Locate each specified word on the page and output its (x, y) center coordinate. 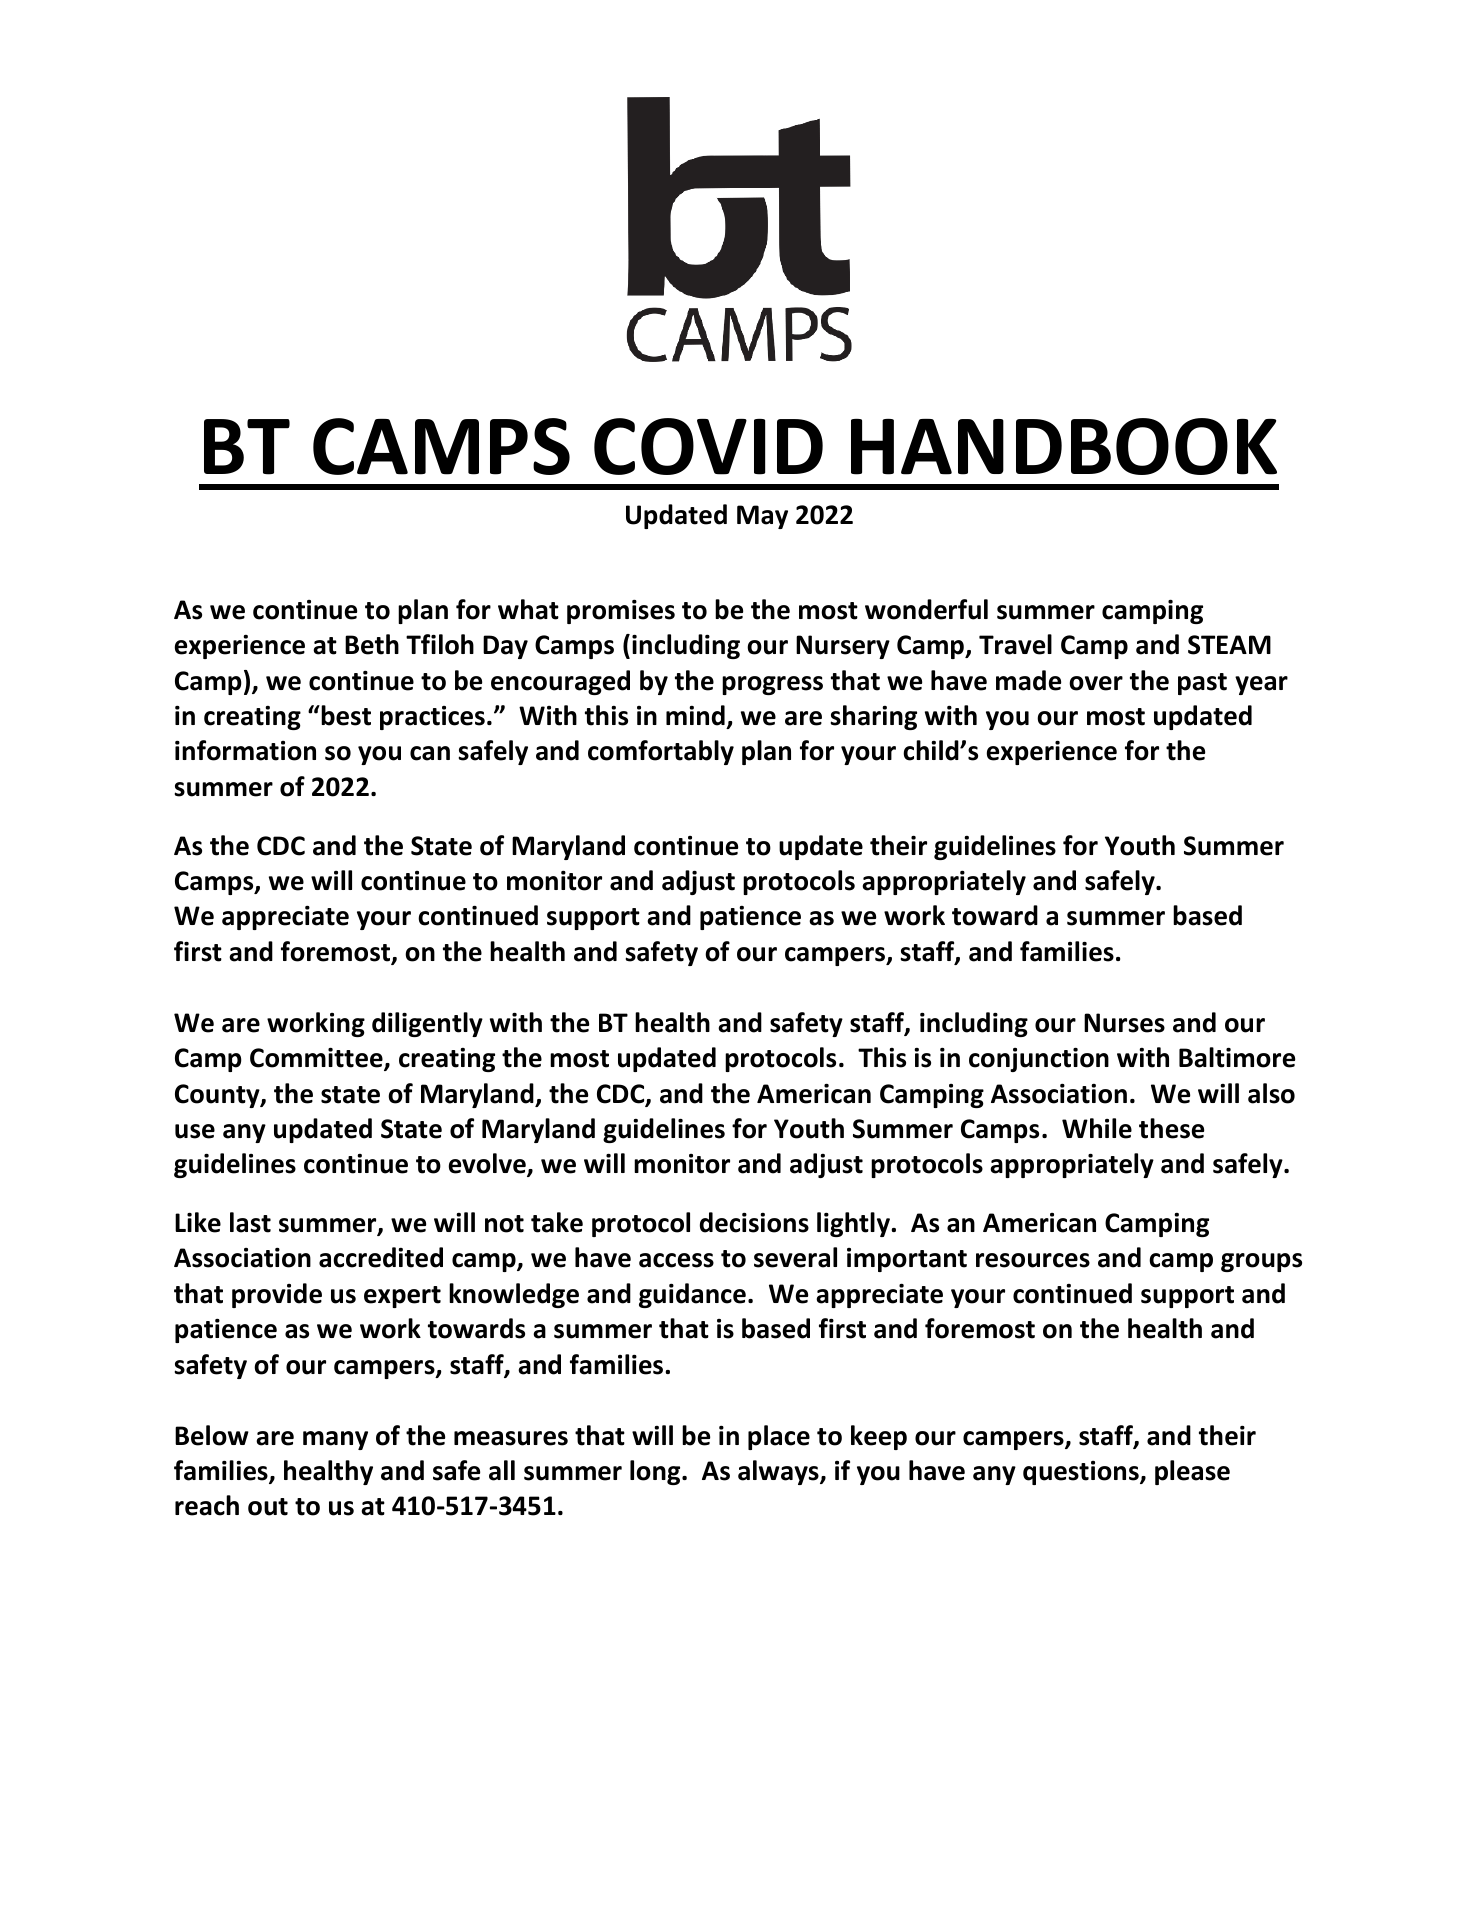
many (335, 1440)
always (779, 1472)
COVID (708, 446)
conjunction (1039, 1060)
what (528, 609)
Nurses (1124, 1023)
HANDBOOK (1064, 446)
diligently (427, 1024)
